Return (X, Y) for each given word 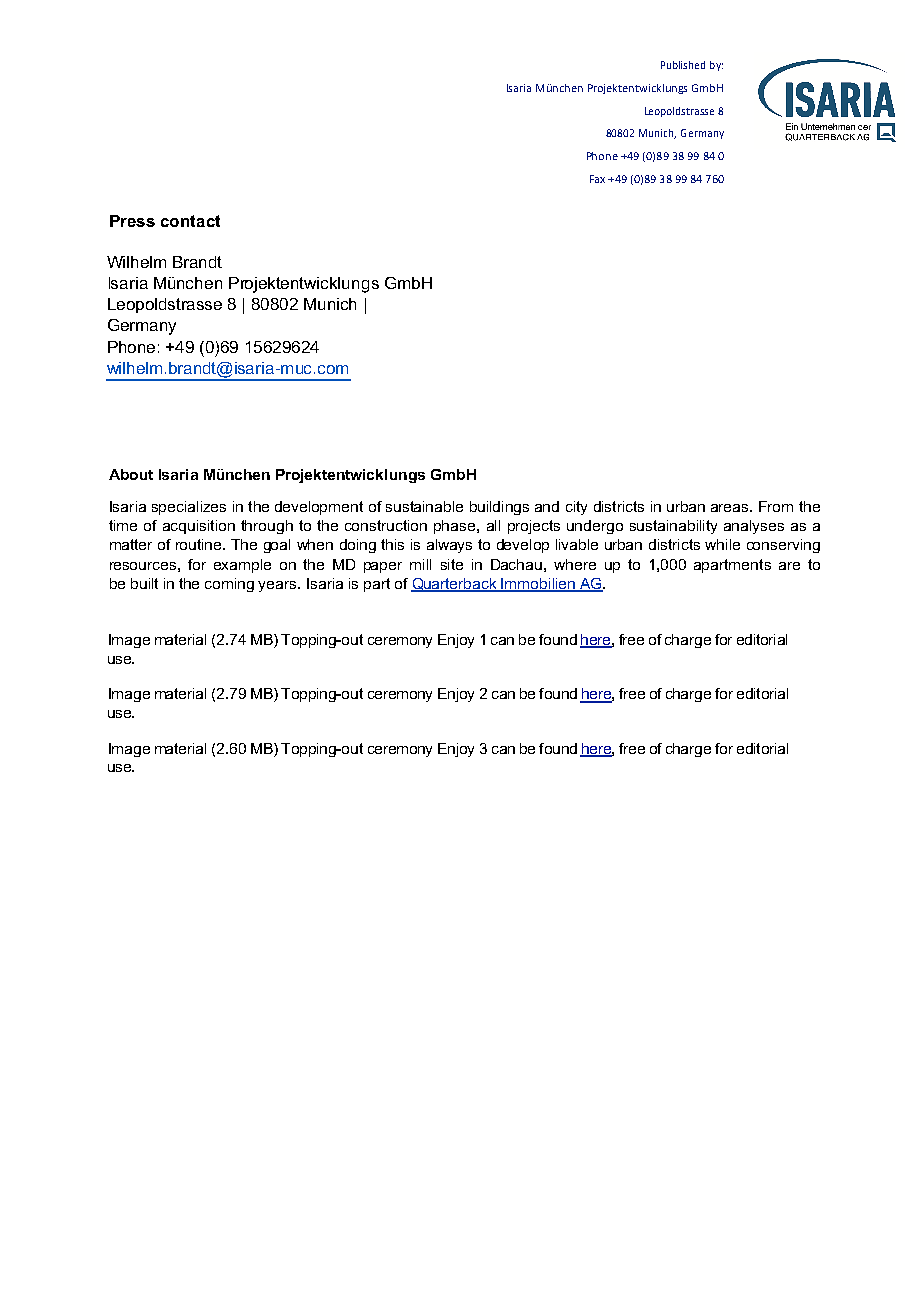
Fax (597, 179)
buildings (499, 508)
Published (683, 65)
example (242, 566)
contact (190, 221)
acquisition (199, 527)
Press (132, 221)
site (452, 564)
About (131, 474)
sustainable (424, 506)
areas (731, 508)
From (776, 506)
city (576, 508)
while (722, 544)
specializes (189, 508)
